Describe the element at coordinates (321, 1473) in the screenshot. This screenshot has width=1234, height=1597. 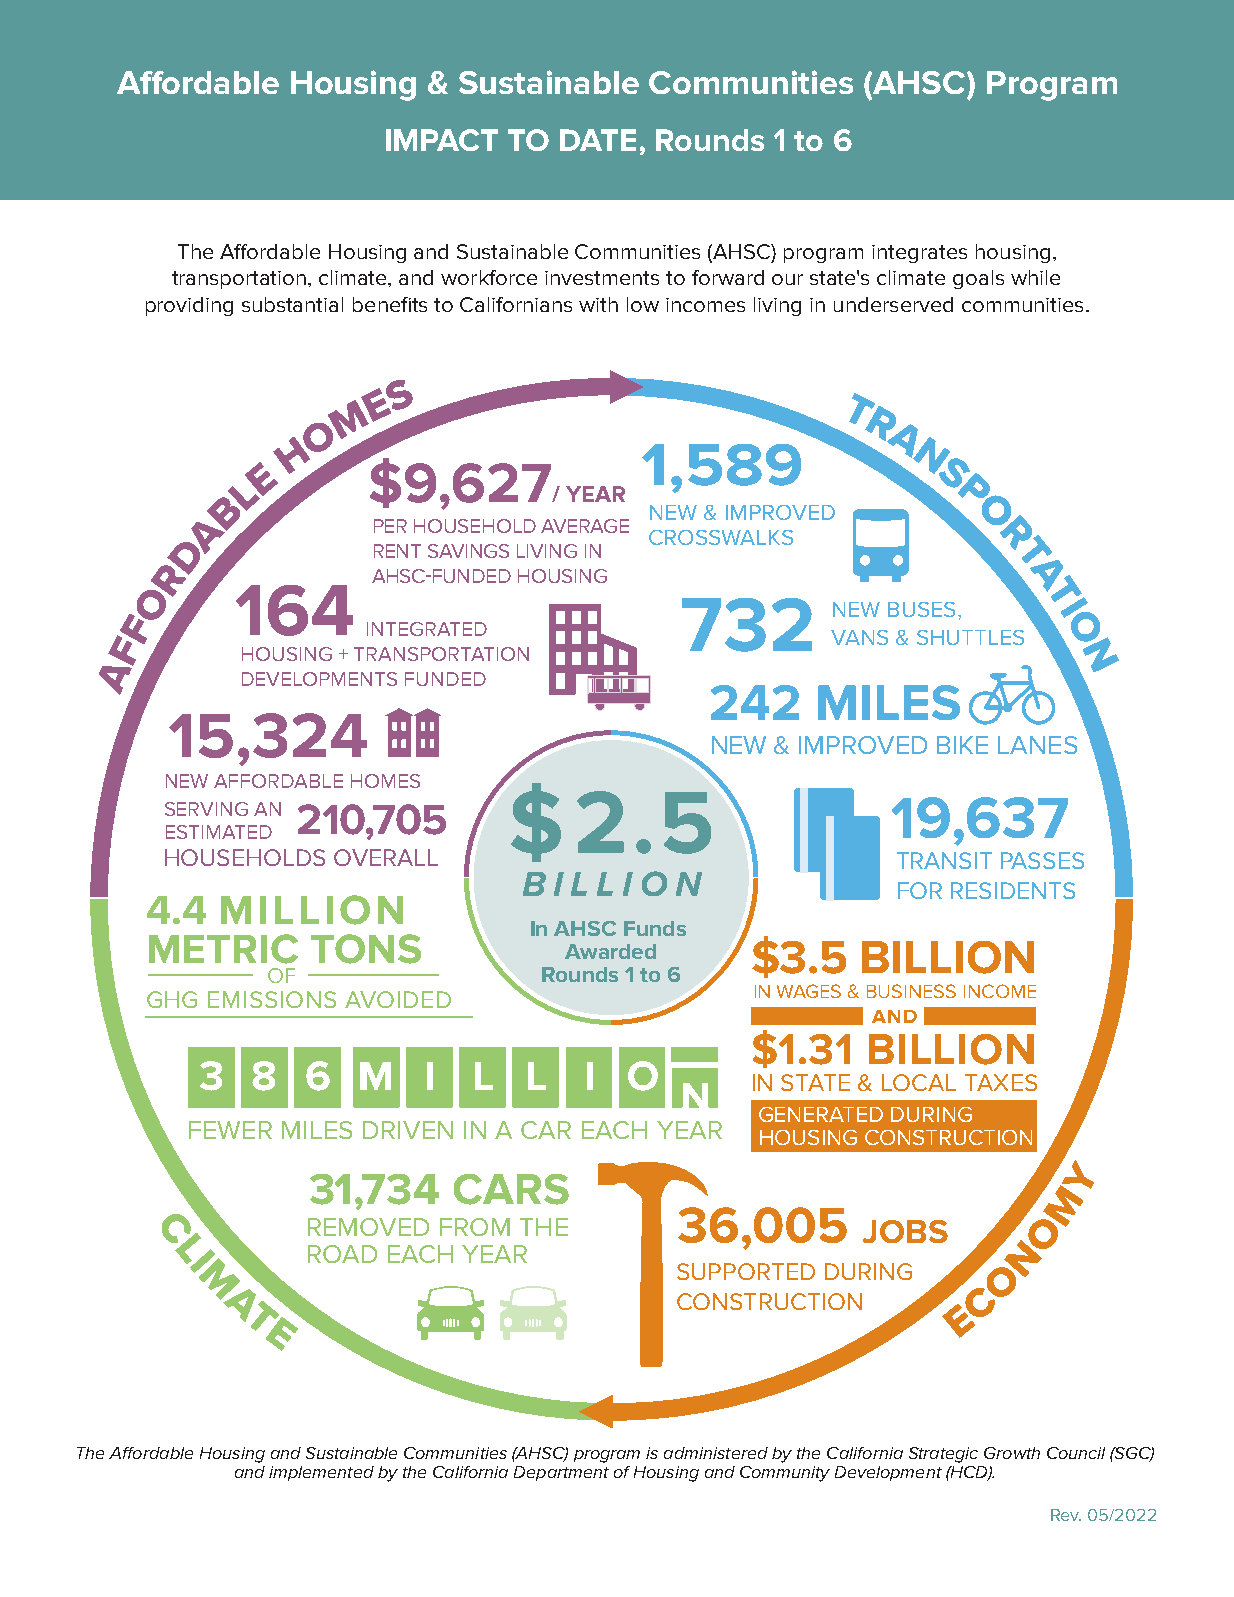
I see `implemented` at that location.
